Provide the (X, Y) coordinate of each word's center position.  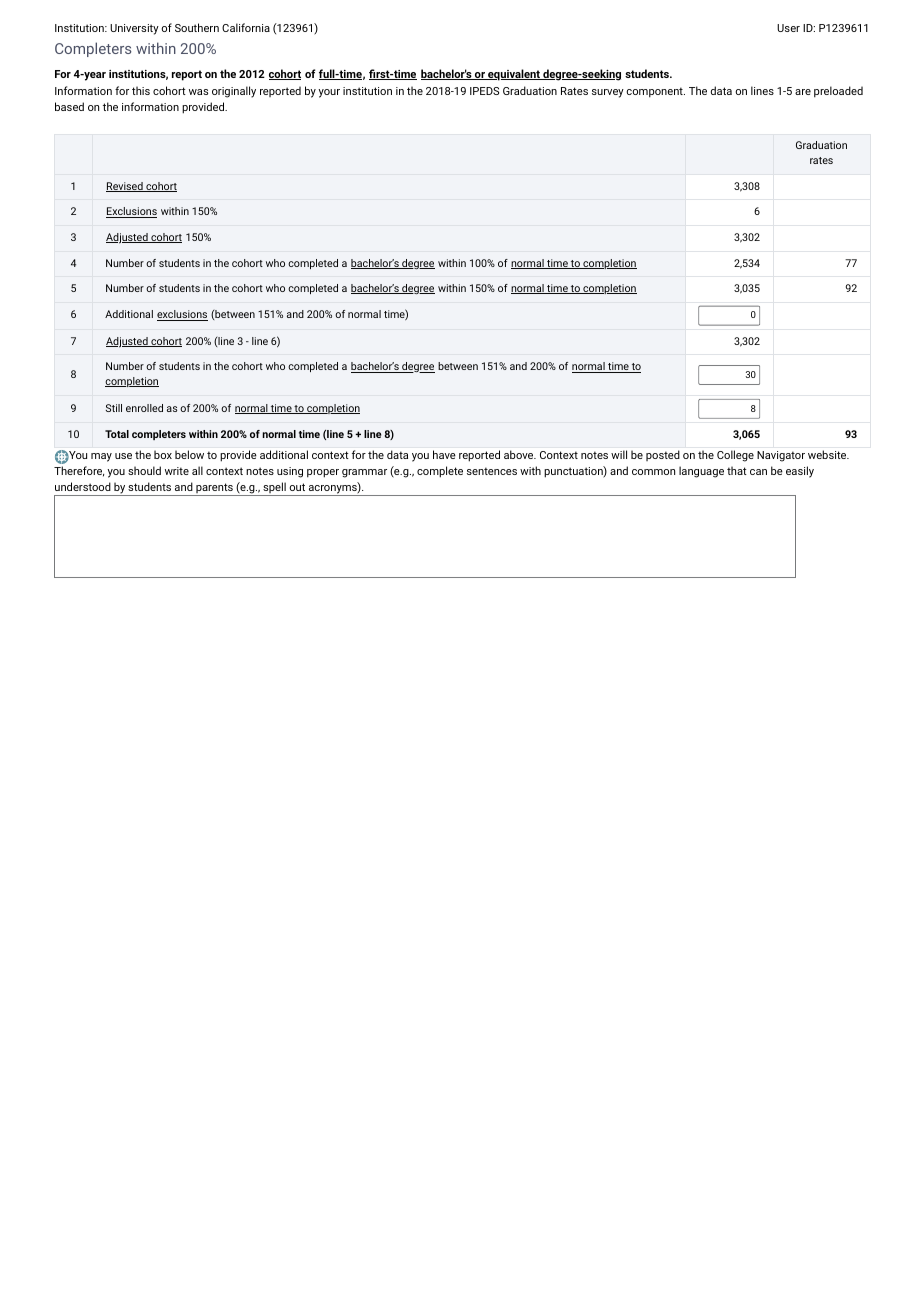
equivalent (514, 75)
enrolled (144, 408)
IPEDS (484, 91)
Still (114, 408)
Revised (125, 187)
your (329, 93)
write (177, 471)
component (655, 92)
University (134, 29)
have (444, 454)
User (788, 28)
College (735, 456)
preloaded (838, 92)
